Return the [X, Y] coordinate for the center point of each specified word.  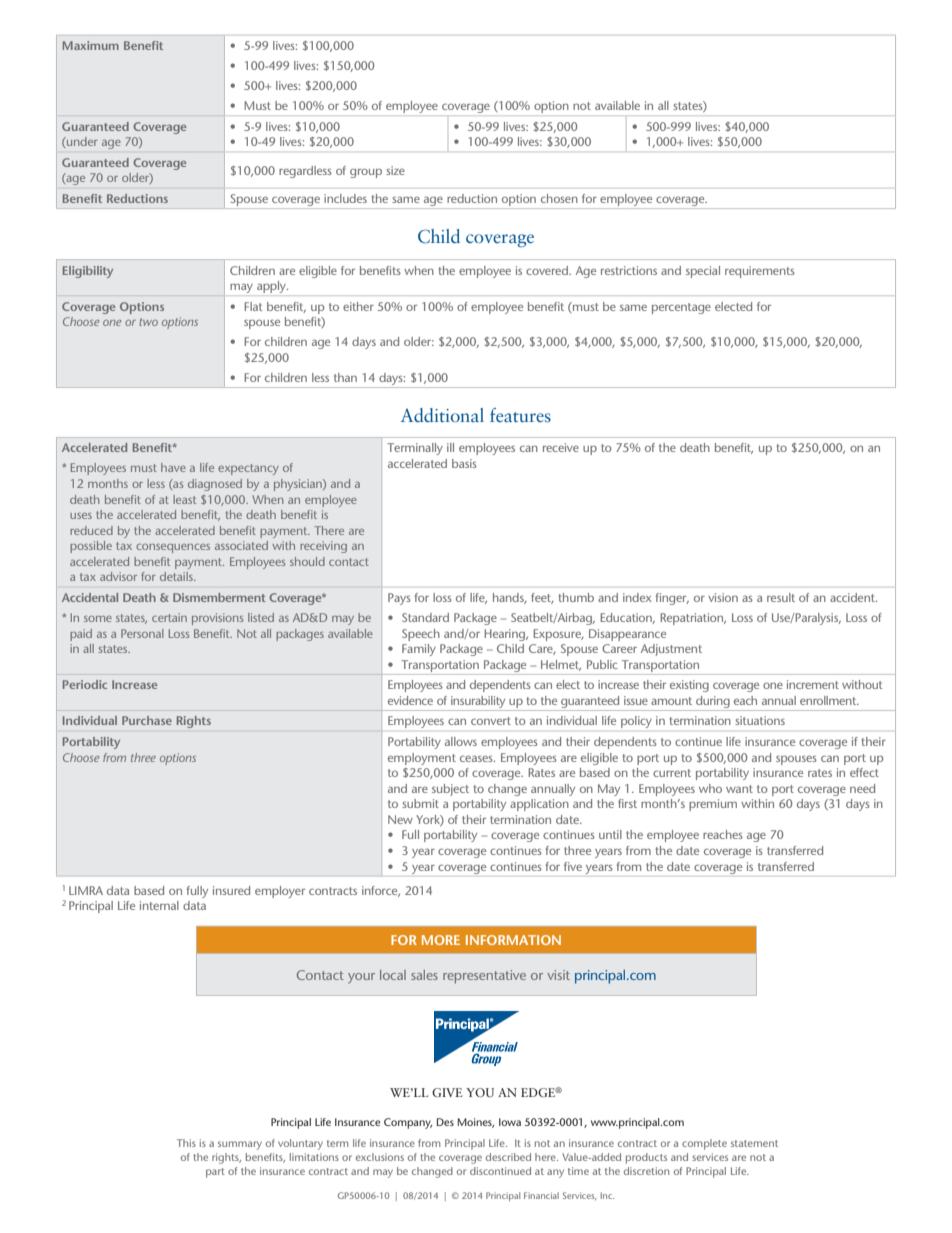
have [173, 467]
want [739, 789]
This [186, 1143]
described [508, 1157]
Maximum [91, 45]
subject [450, 790]
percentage [681, 308]
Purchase [147, 720]
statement [754, 1143]
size [395, 170]
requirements [760, 272]
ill [450, 447]
